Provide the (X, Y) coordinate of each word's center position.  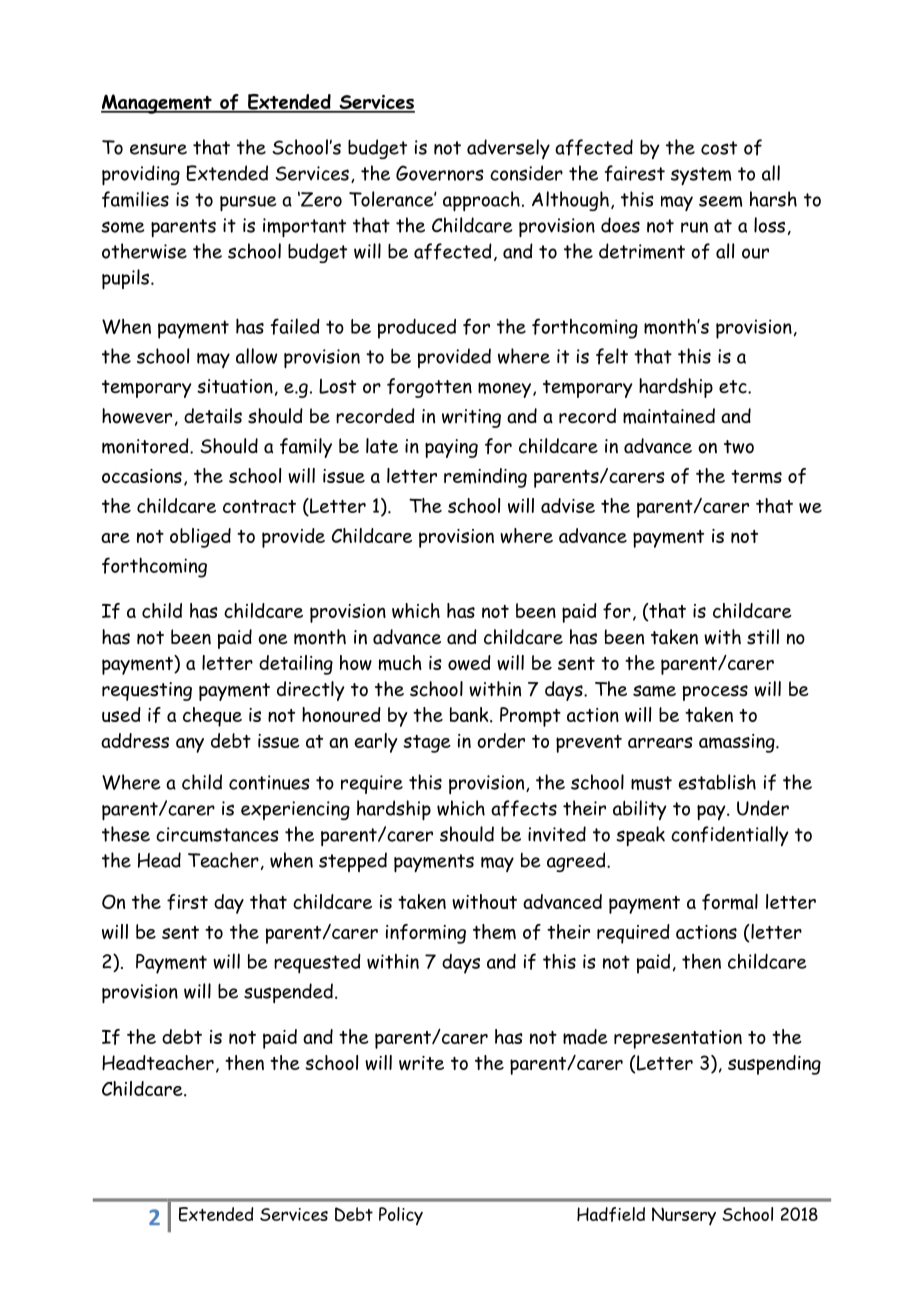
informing (426, 934)
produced (417, 329)
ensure (158, 149)
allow (256, 356)
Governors (440, 173)
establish (717, 782)
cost (719, 148)
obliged (200, 538)
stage (427, 744)
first (187, 902)
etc (734, 387)
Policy (401, 1216)
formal (730, 902)
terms (756, 477)
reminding (485, 478)
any (190, 745)
